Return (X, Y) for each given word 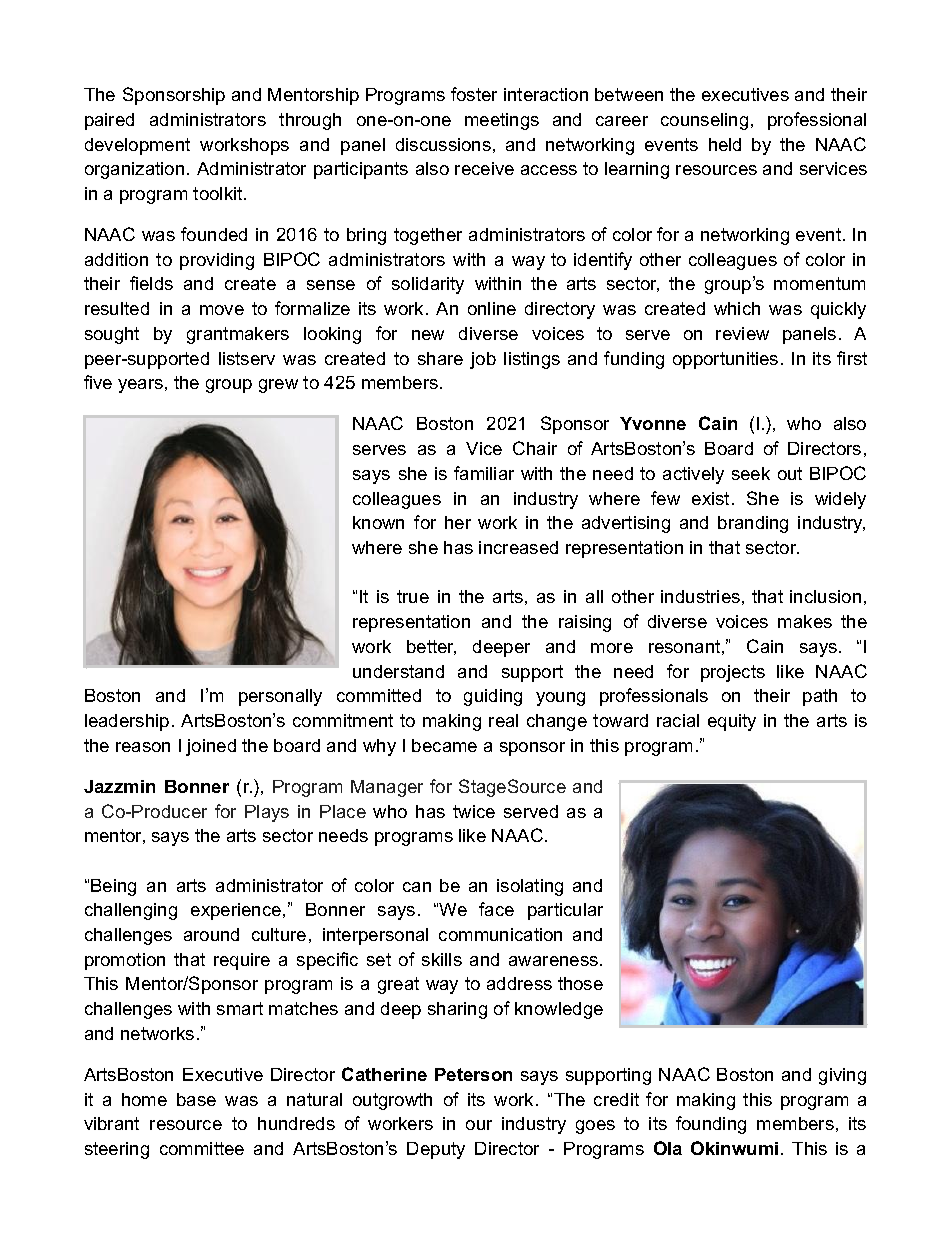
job (483, 360)
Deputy (436, 1150)
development (137, 146)
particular (565, 911)
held (725, 144)
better (431, 647)
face (496, 909)
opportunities (725, 360)
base (196, 1099)
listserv (247, 358)
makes (805, 621)
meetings (502, 121)
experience (237, 911)
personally (280, 697)
